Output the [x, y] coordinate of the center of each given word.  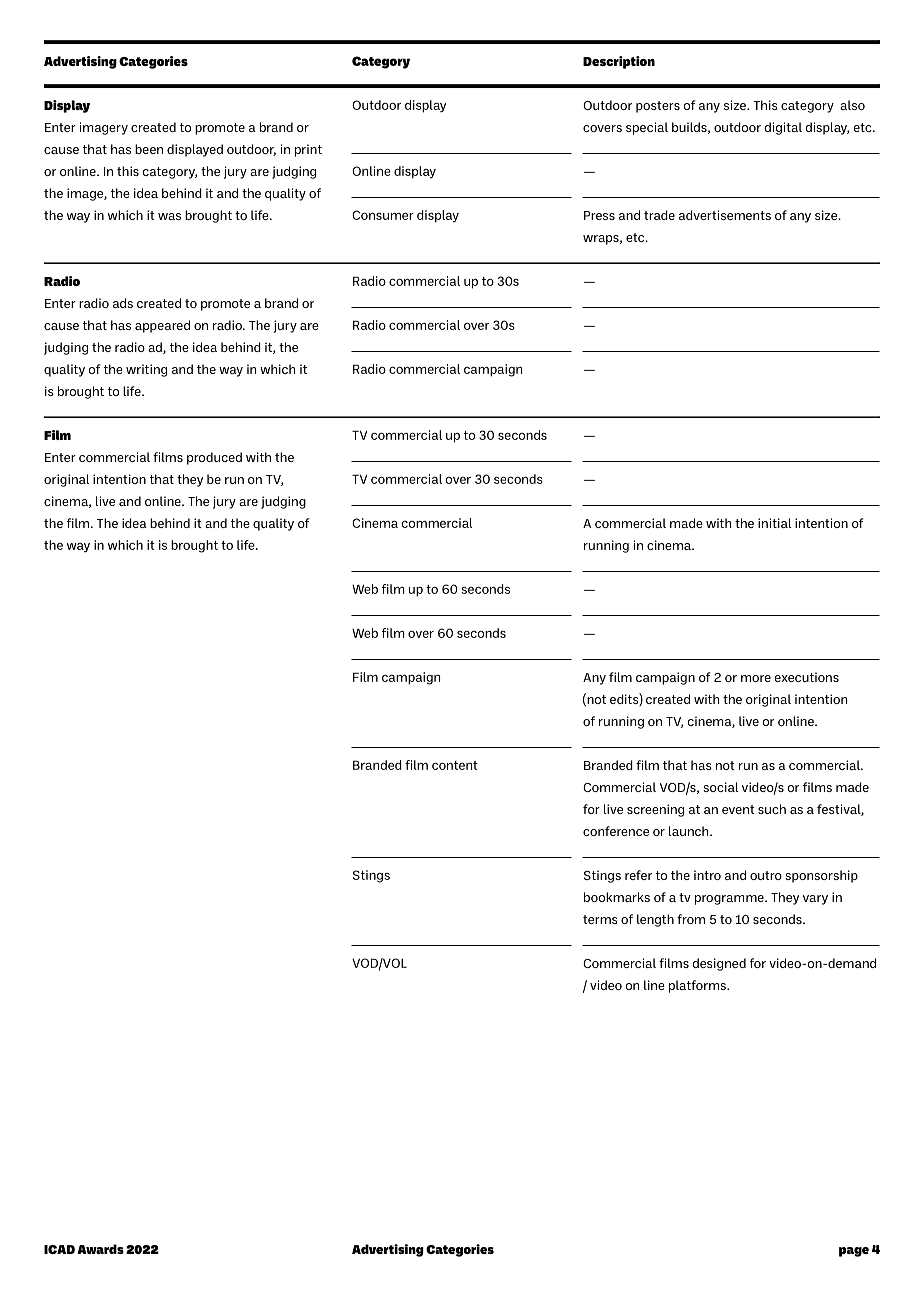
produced [214, 458]
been [149, 149]
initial [775, 523]
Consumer [383, 215]
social [721, 787]
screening [655, 810]
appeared [162, 326]
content [455, 765]
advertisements [725, 215]
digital [783, 128]
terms [600, 919]
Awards [100, 1249]
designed [719, 964]
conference [616, 831]
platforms [698, 986]
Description [619, 62]
